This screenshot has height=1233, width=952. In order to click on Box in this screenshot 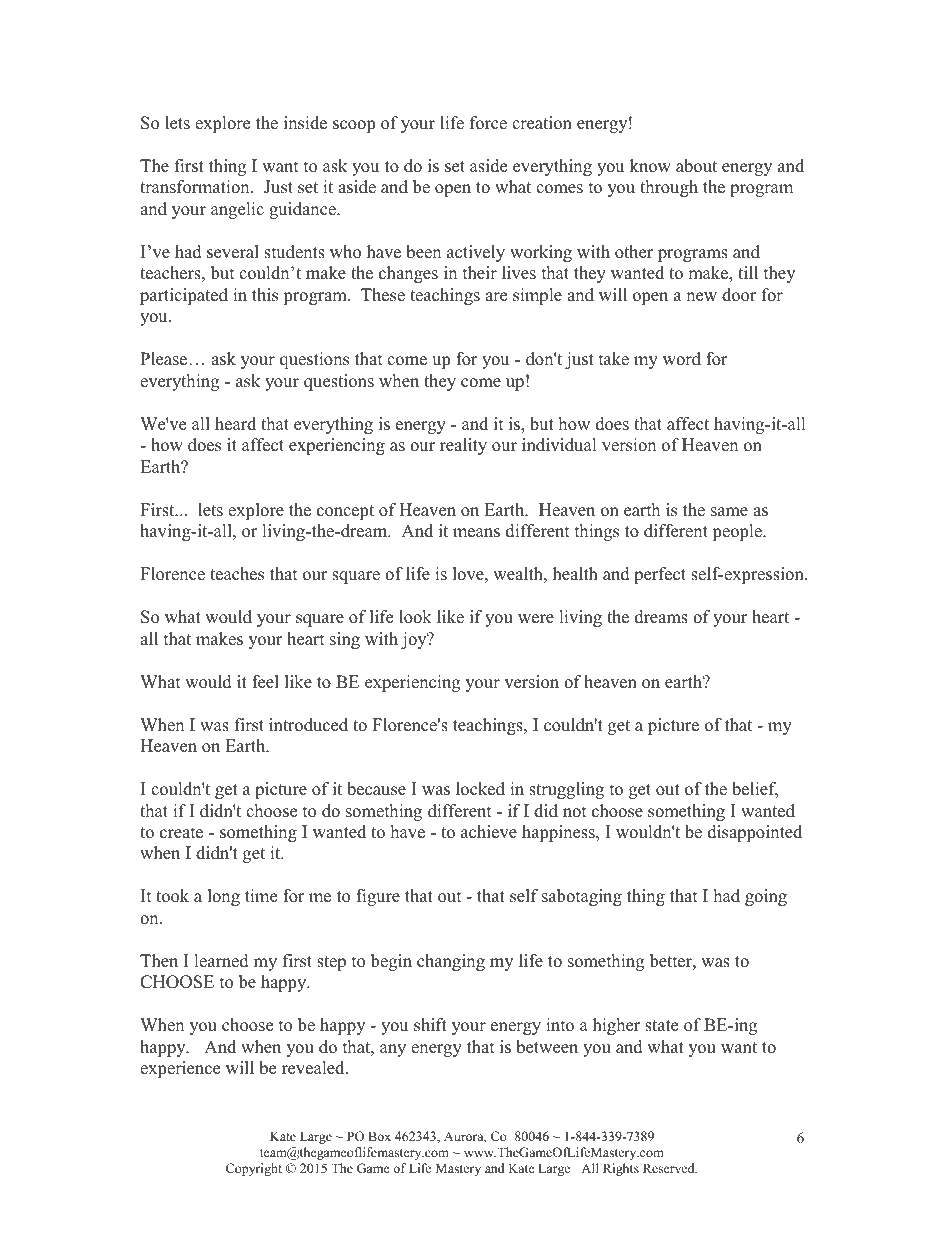, I will do `click(379, 1136)`.
